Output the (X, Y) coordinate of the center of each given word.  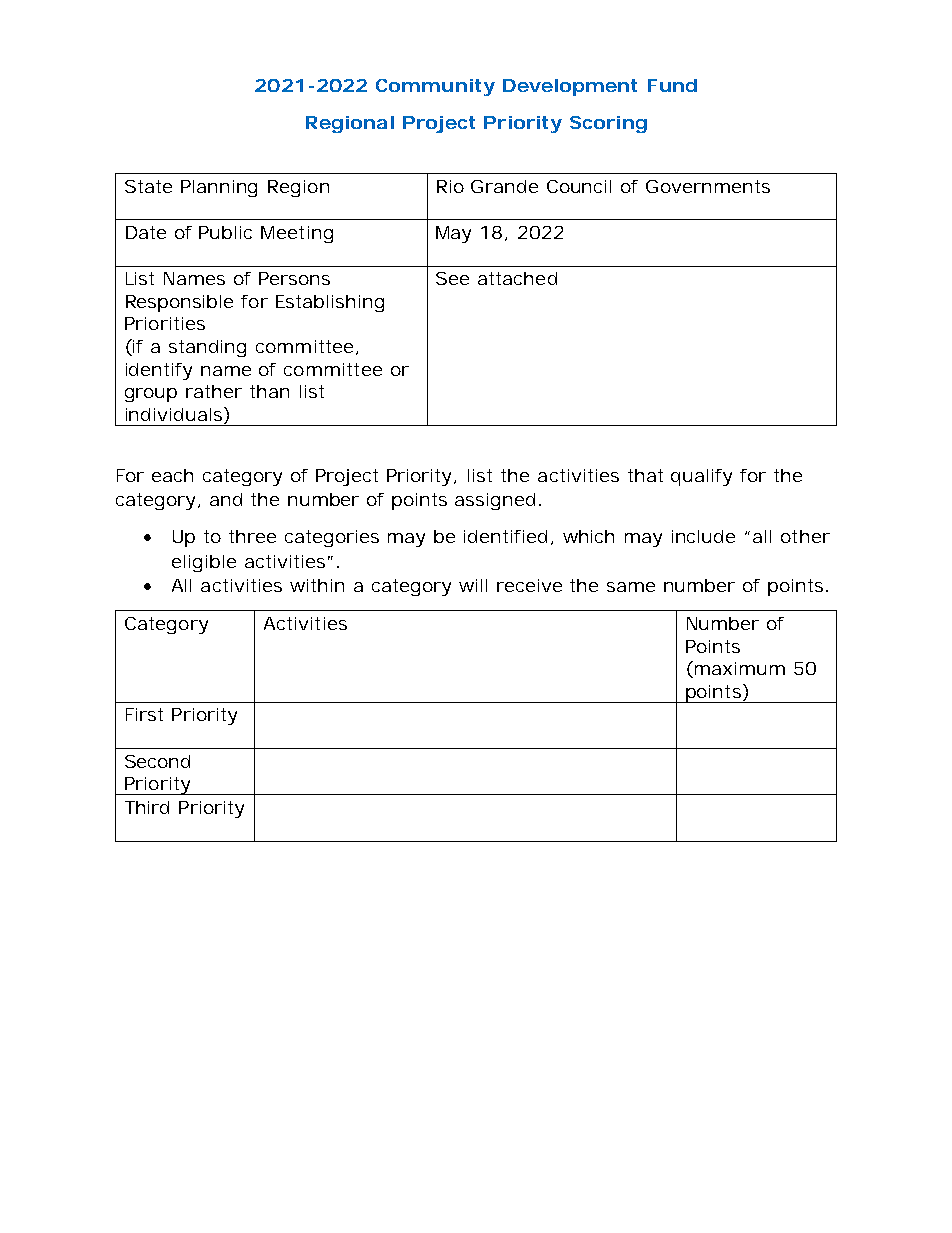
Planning (219, 188)
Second (157, 761)
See (452, 278)
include (703, 536)
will (473, 585)
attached (517, 278)
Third (147, 807)
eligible (204, 563)
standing (207, 348)
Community (435, 87)
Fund (672, 85)
